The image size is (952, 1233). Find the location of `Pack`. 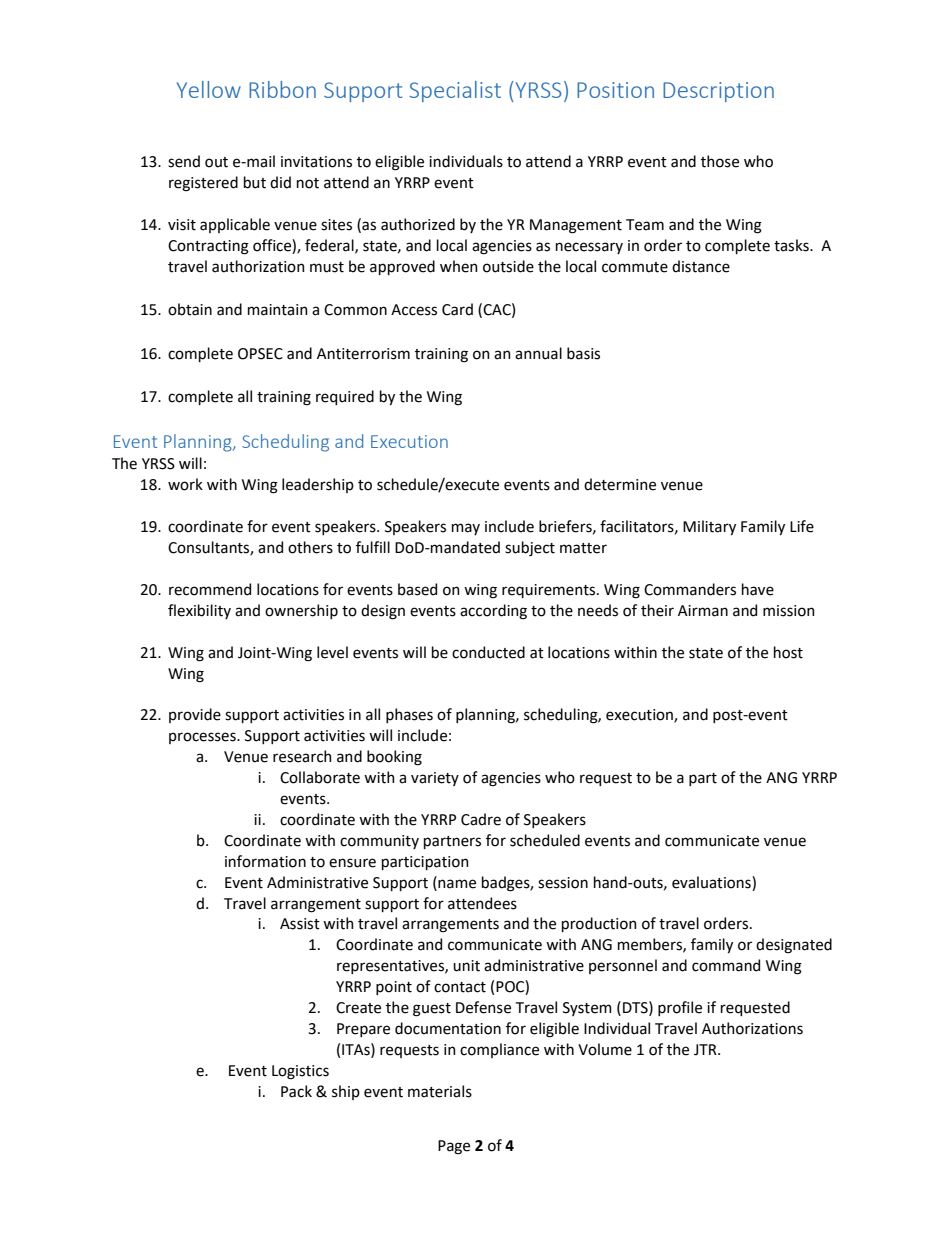

Pack is located at coordinates (296, 1091).
